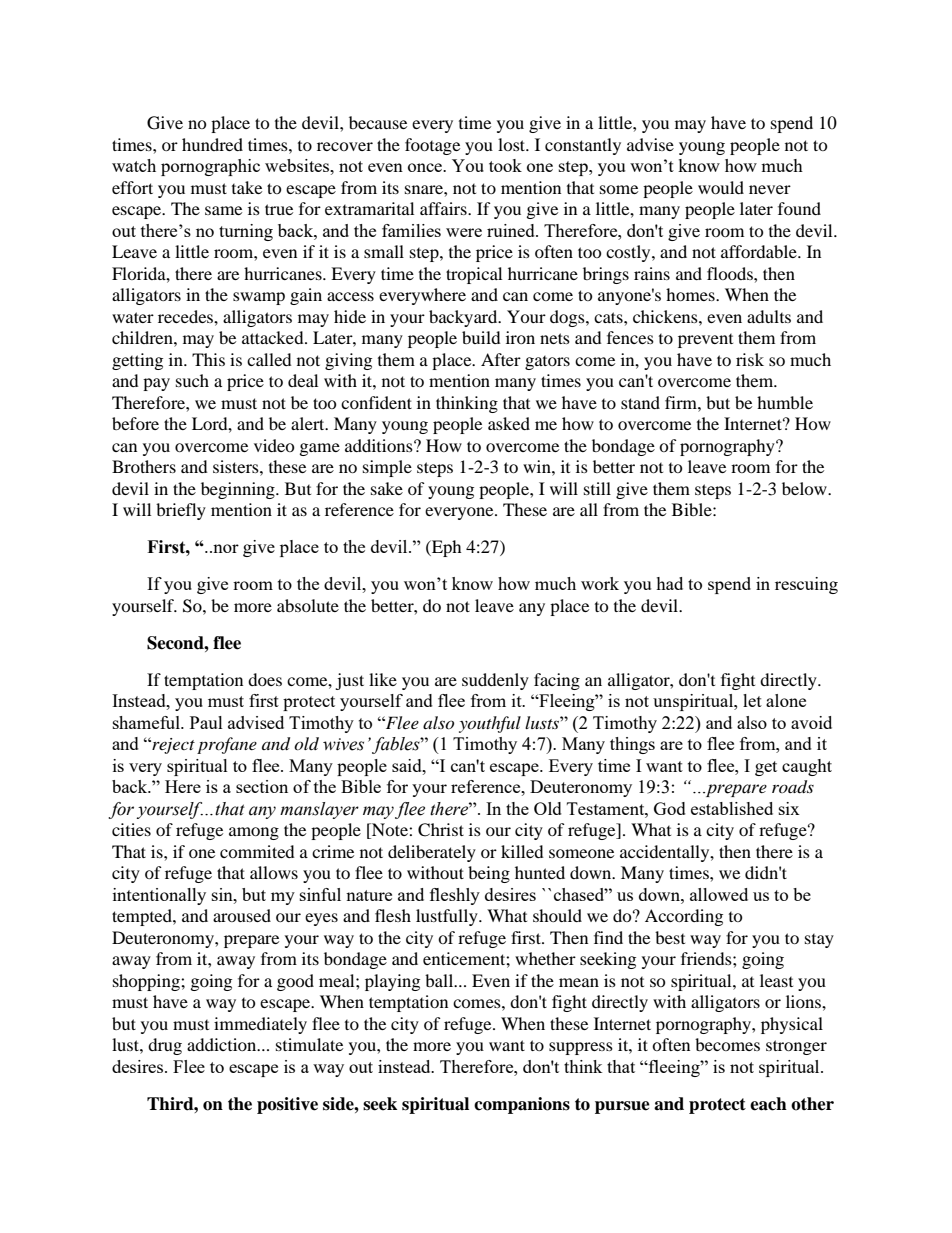 This screenshot has height=1233, width=952. I want to click on would, so click(721, 187).
